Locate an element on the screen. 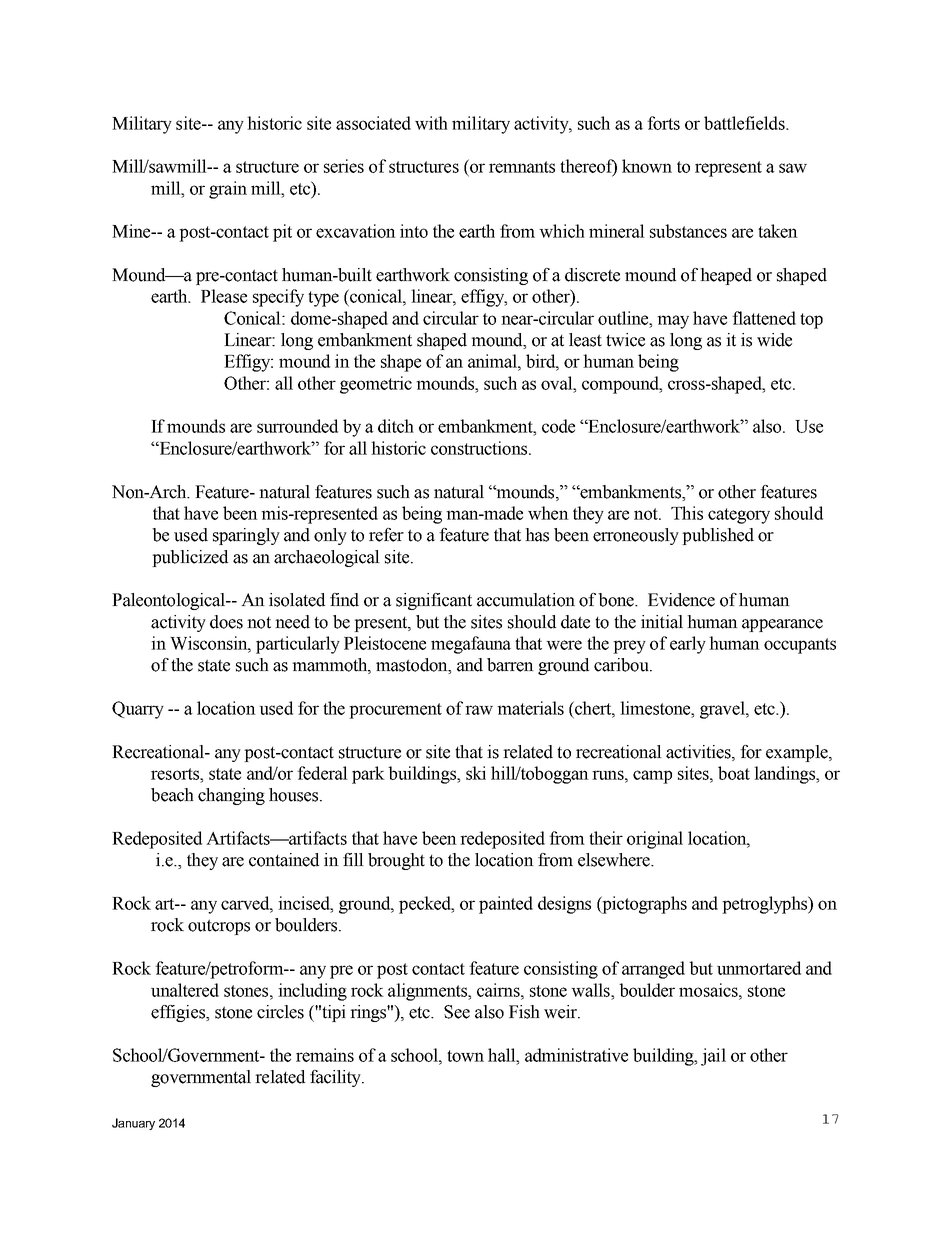  changing is located at coordinates (231, 796).
